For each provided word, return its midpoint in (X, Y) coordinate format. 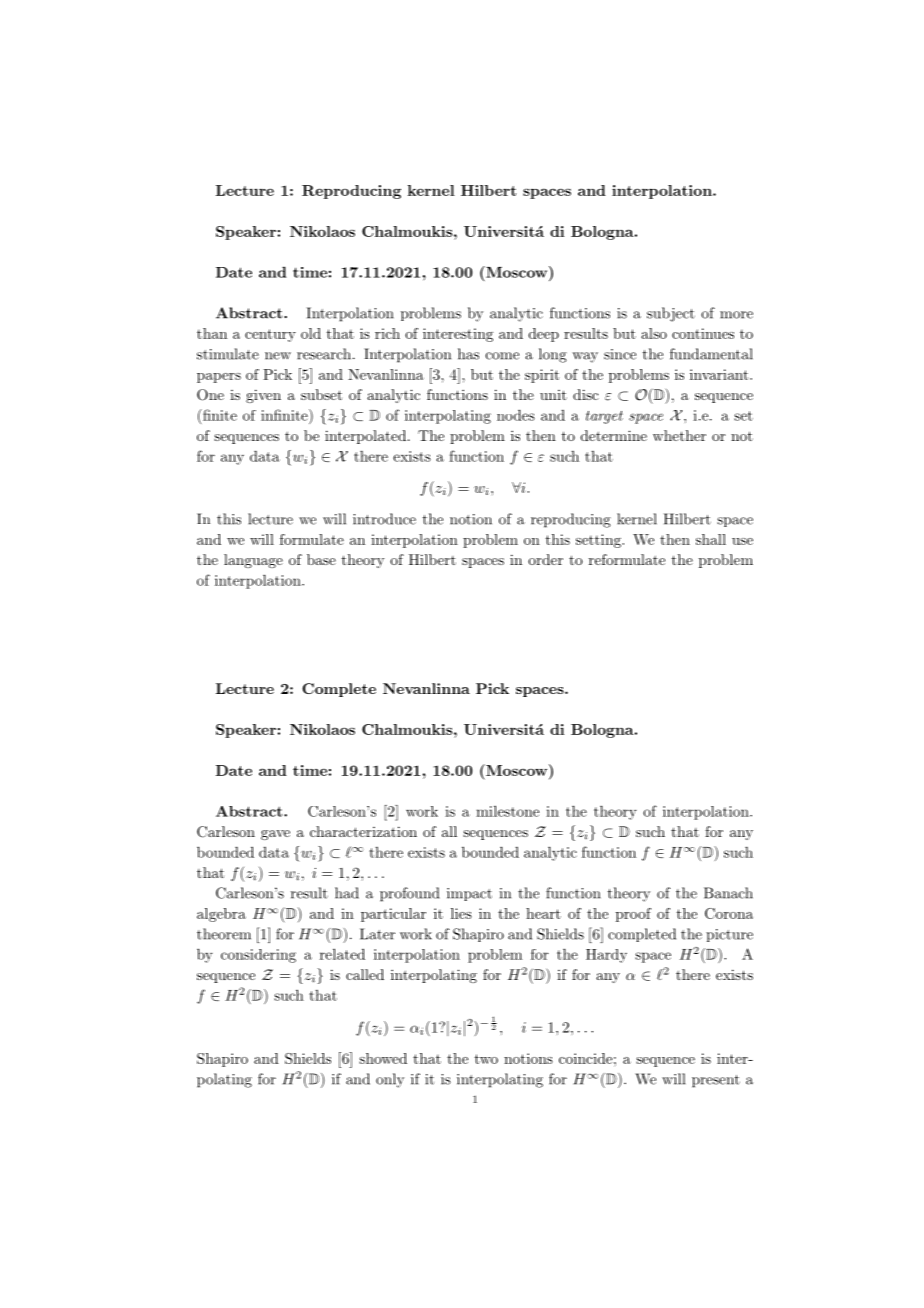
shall (711, 539)
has (468, 354)
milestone (507, 811)
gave (275, 835)
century (270, 335)
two (486, 1059)
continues (703, 333)
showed (383, 1058)
